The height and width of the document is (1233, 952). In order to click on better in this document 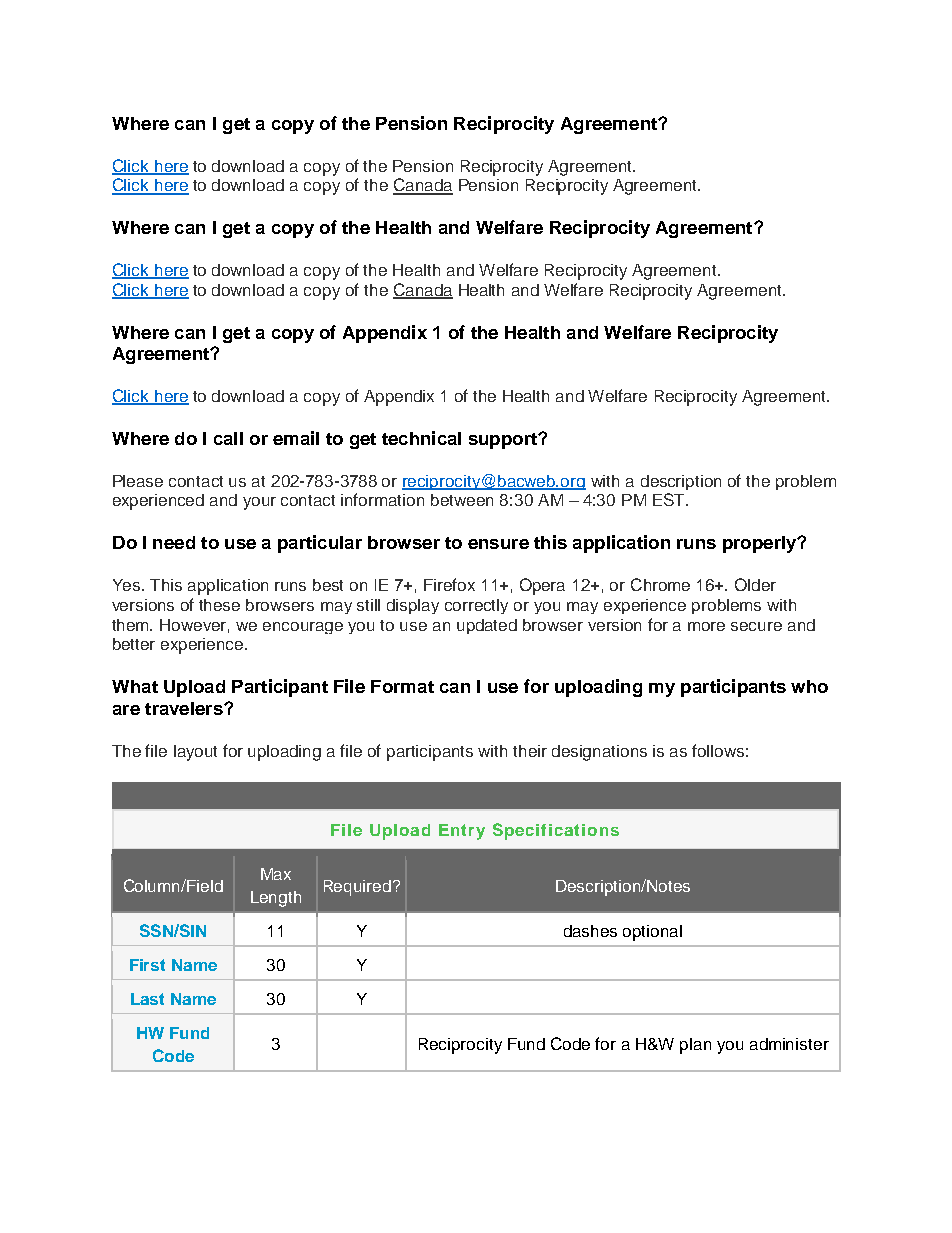, I will do `click(134, 644)`.
